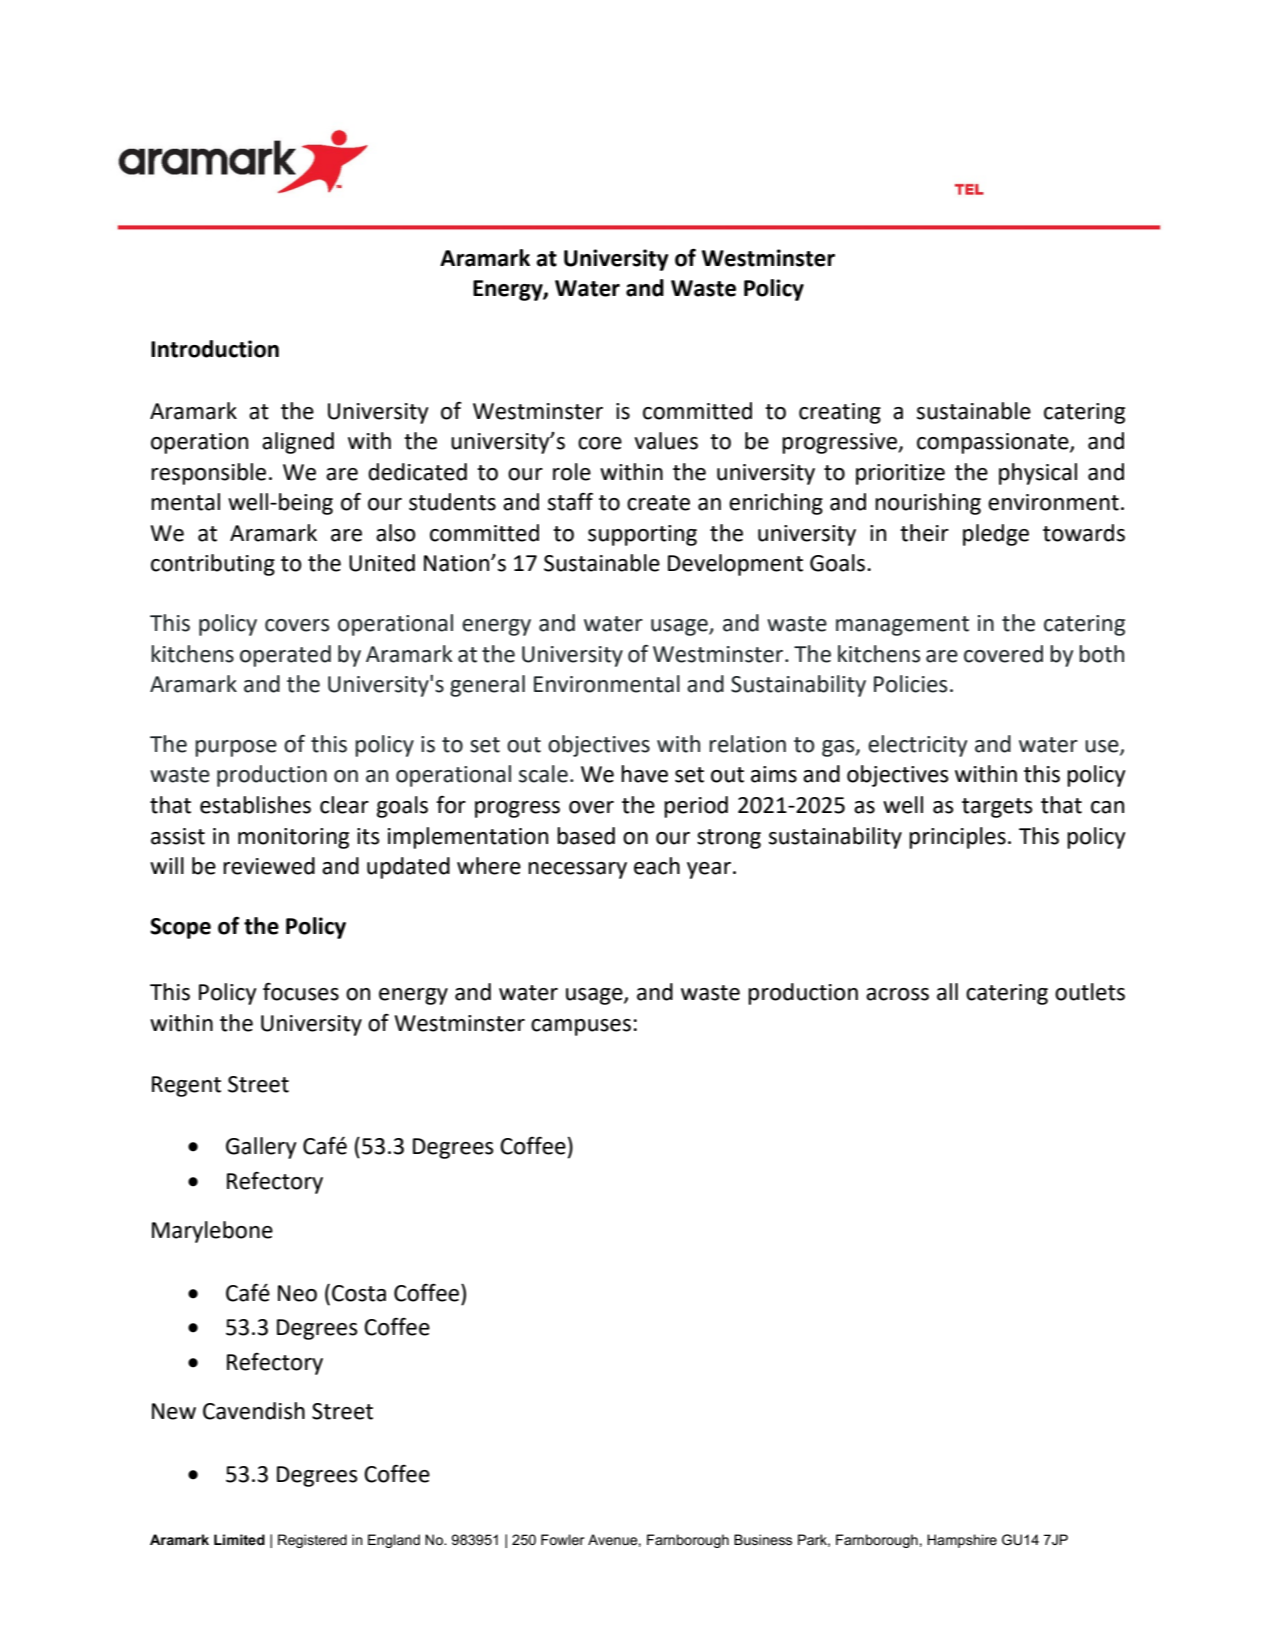  Describe the element at coordinates (312, 1541) in the screenshot. I see `Registered` at that location.
